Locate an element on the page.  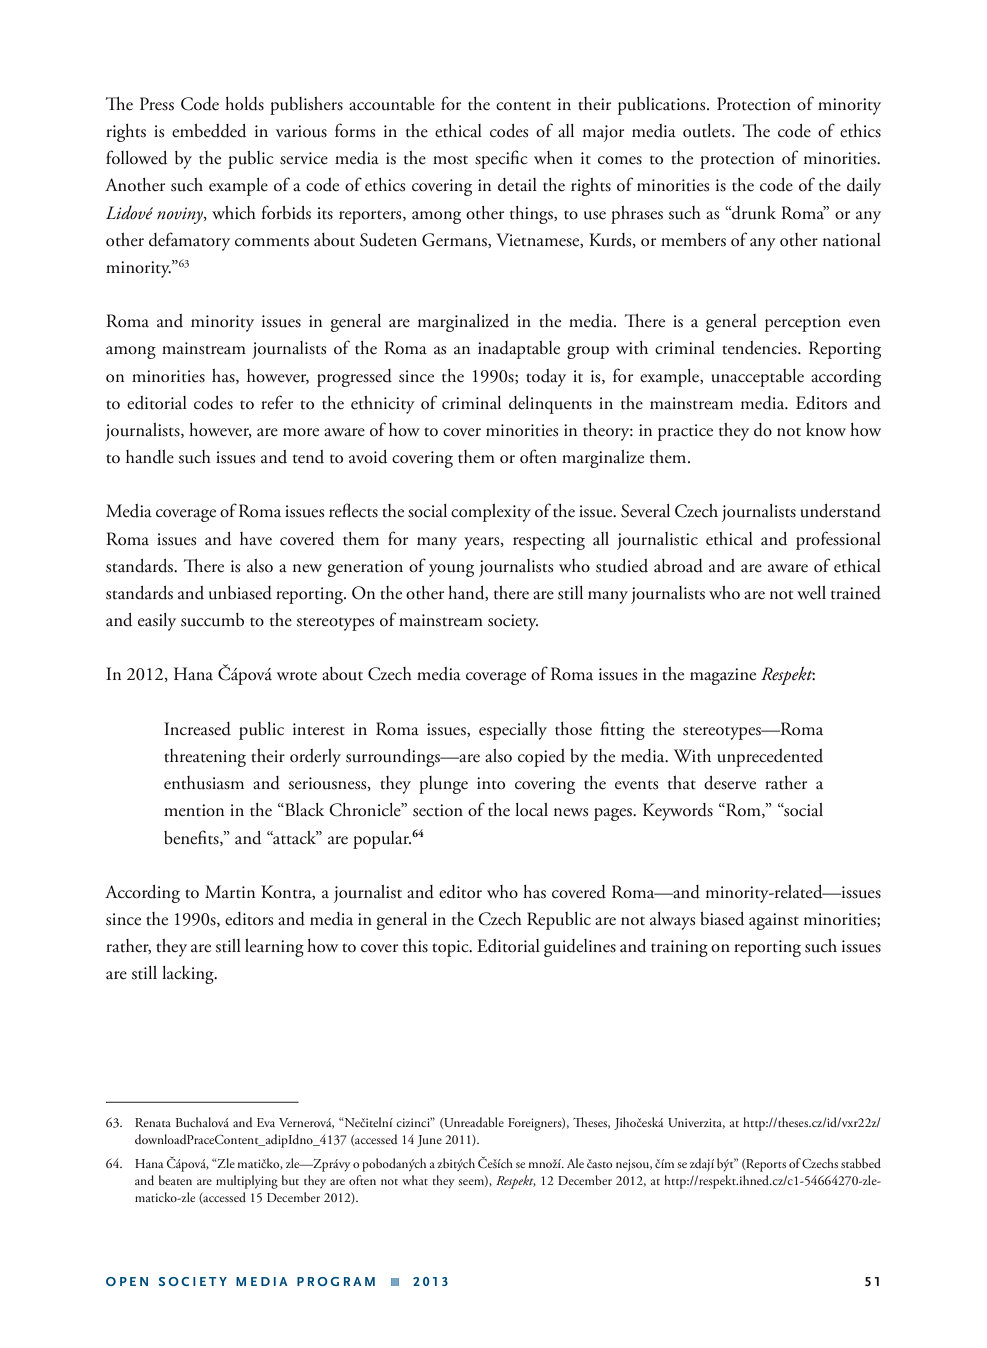
embedded is located at coordinates (209, 131).
